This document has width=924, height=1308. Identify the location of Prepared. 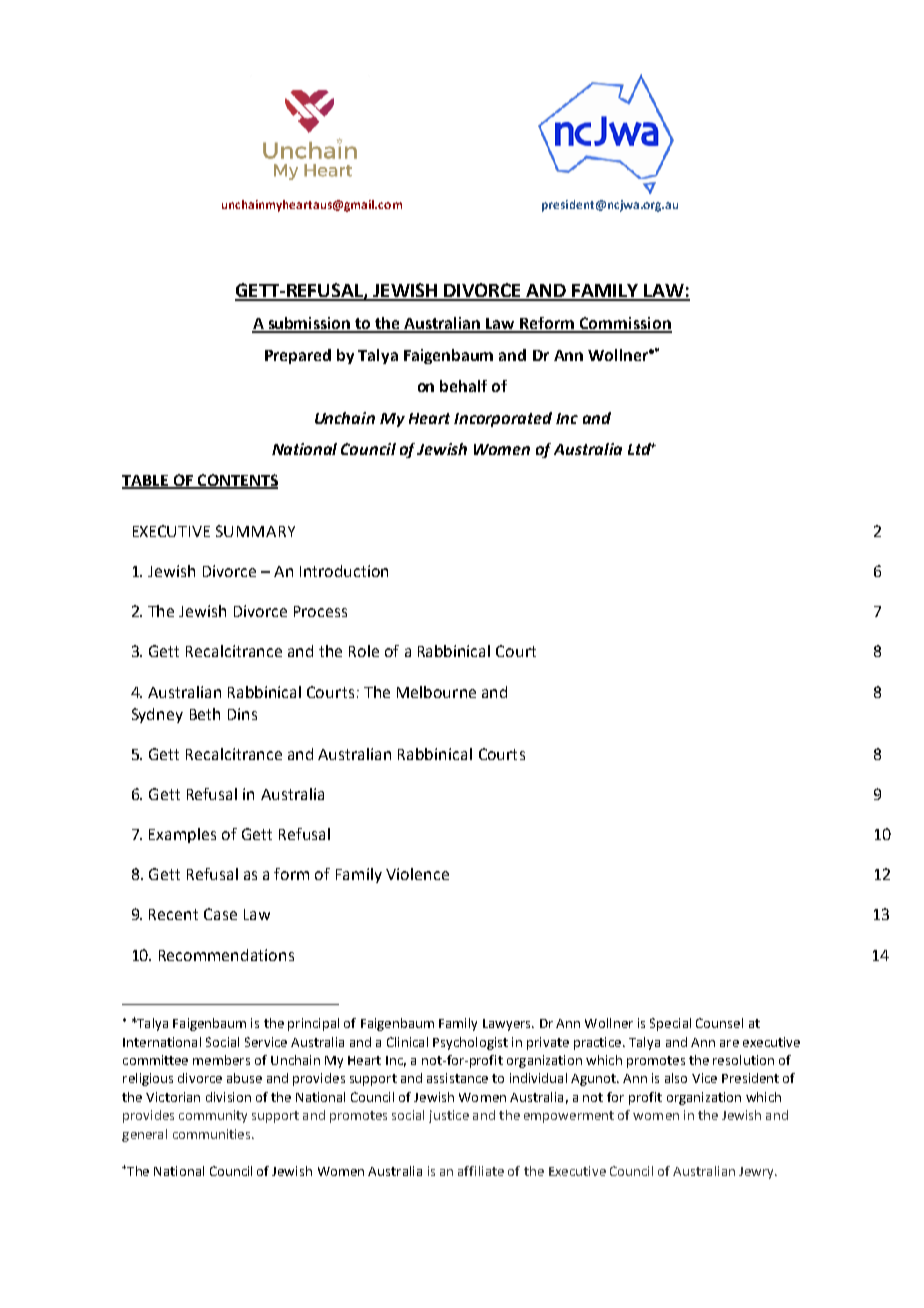
(298, 356).
